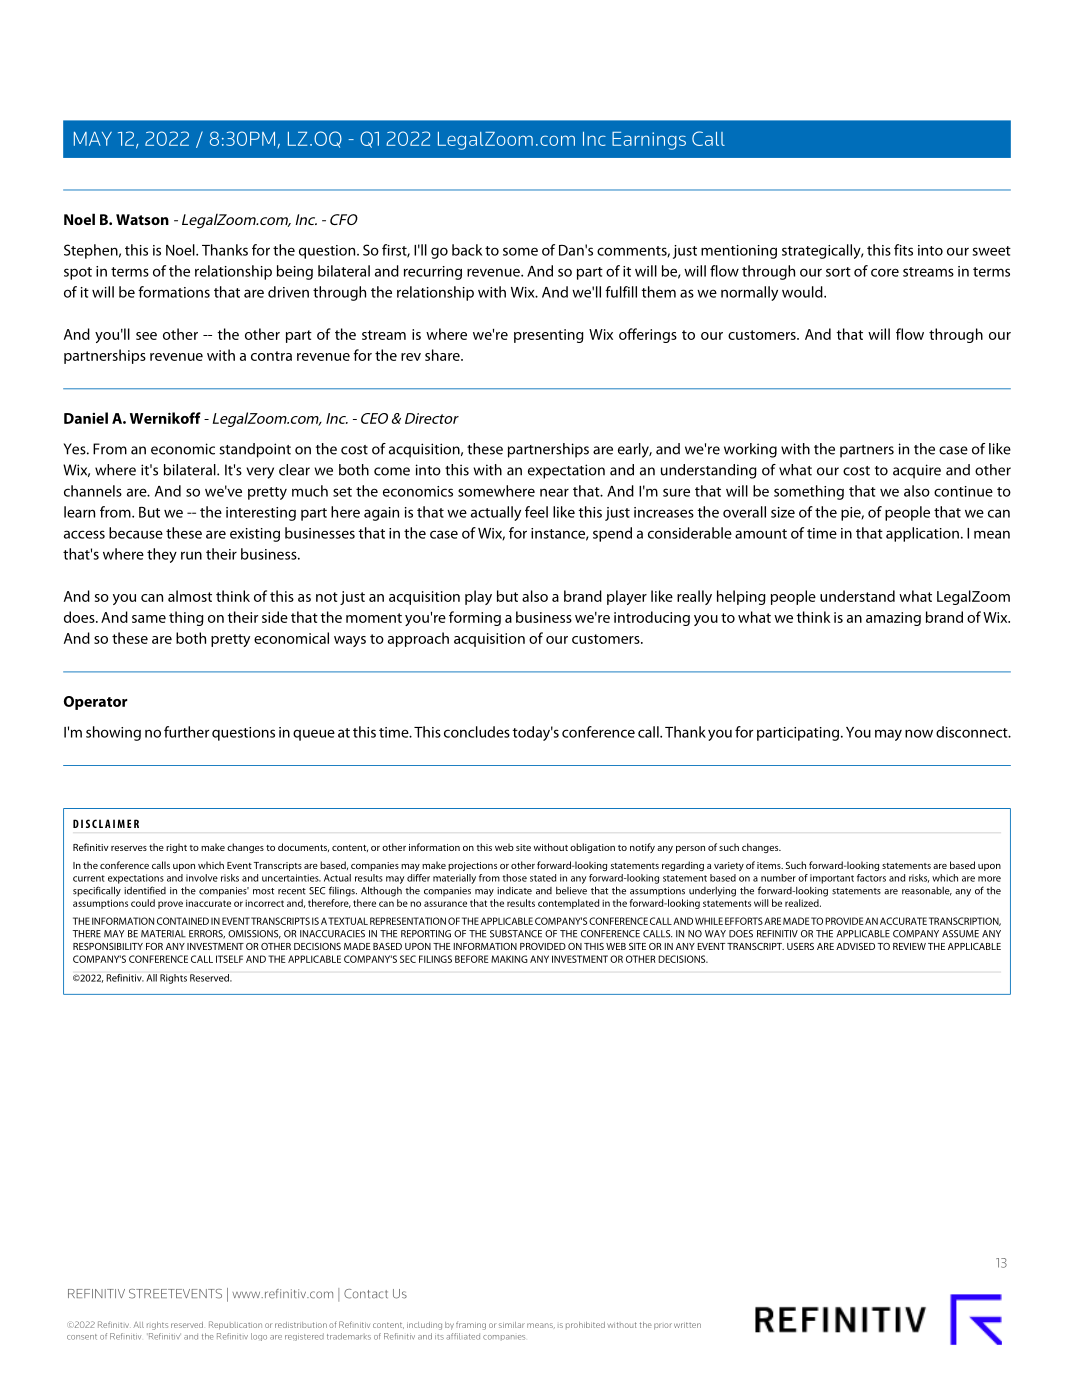 The height and width of the page is (1390, 1074). Describe the element at coordinates (229, 959) in the page. I see `ITSELF` at that location.
